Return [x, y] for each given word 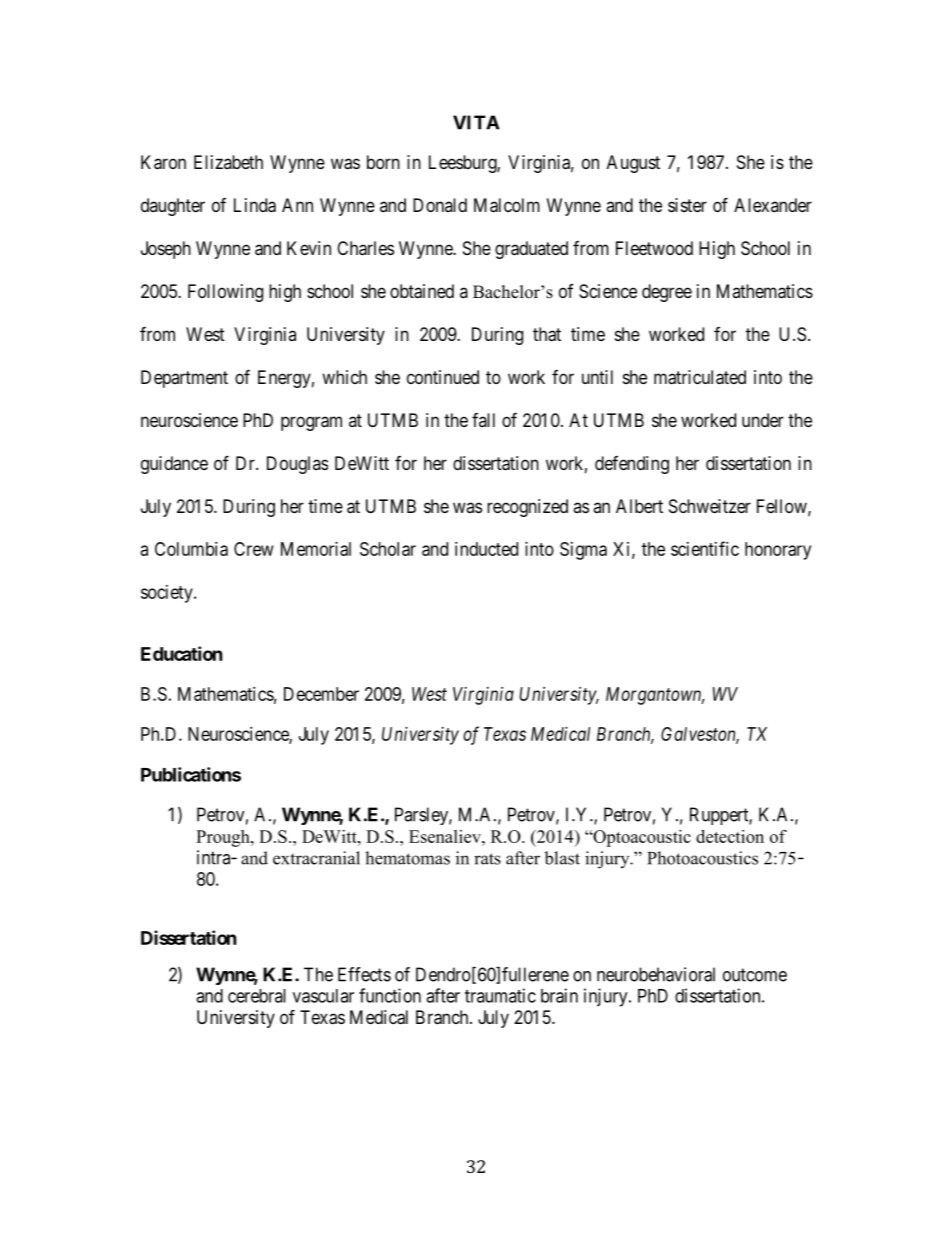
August [633, 164]
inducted [486, 549]
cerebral [257, 996]
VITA [476, 122]
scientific [705, 548]
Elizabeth [228, 162]
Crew [254, 549]
